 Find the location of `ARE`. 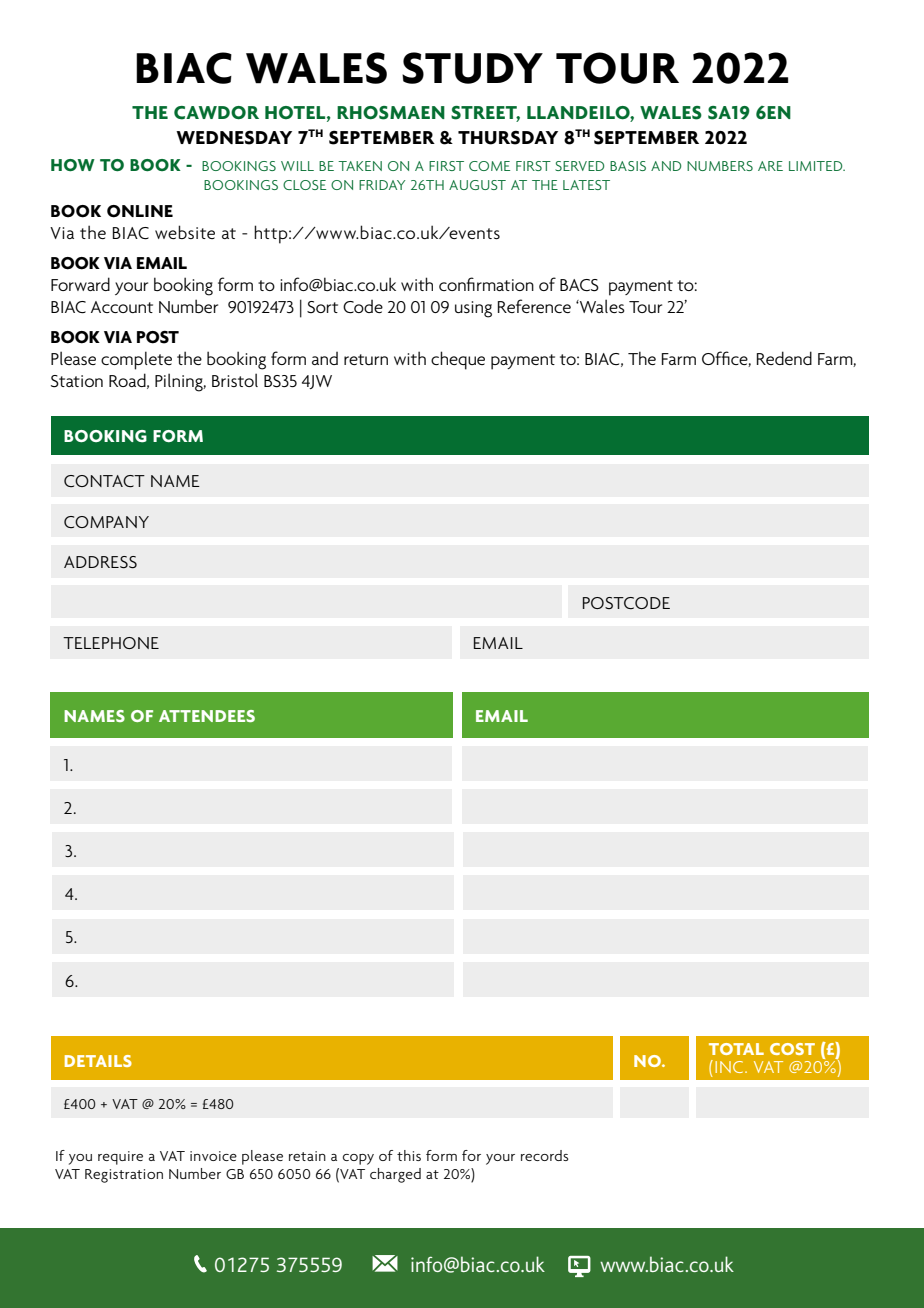

ARE is located at coordinates (770, 166).
